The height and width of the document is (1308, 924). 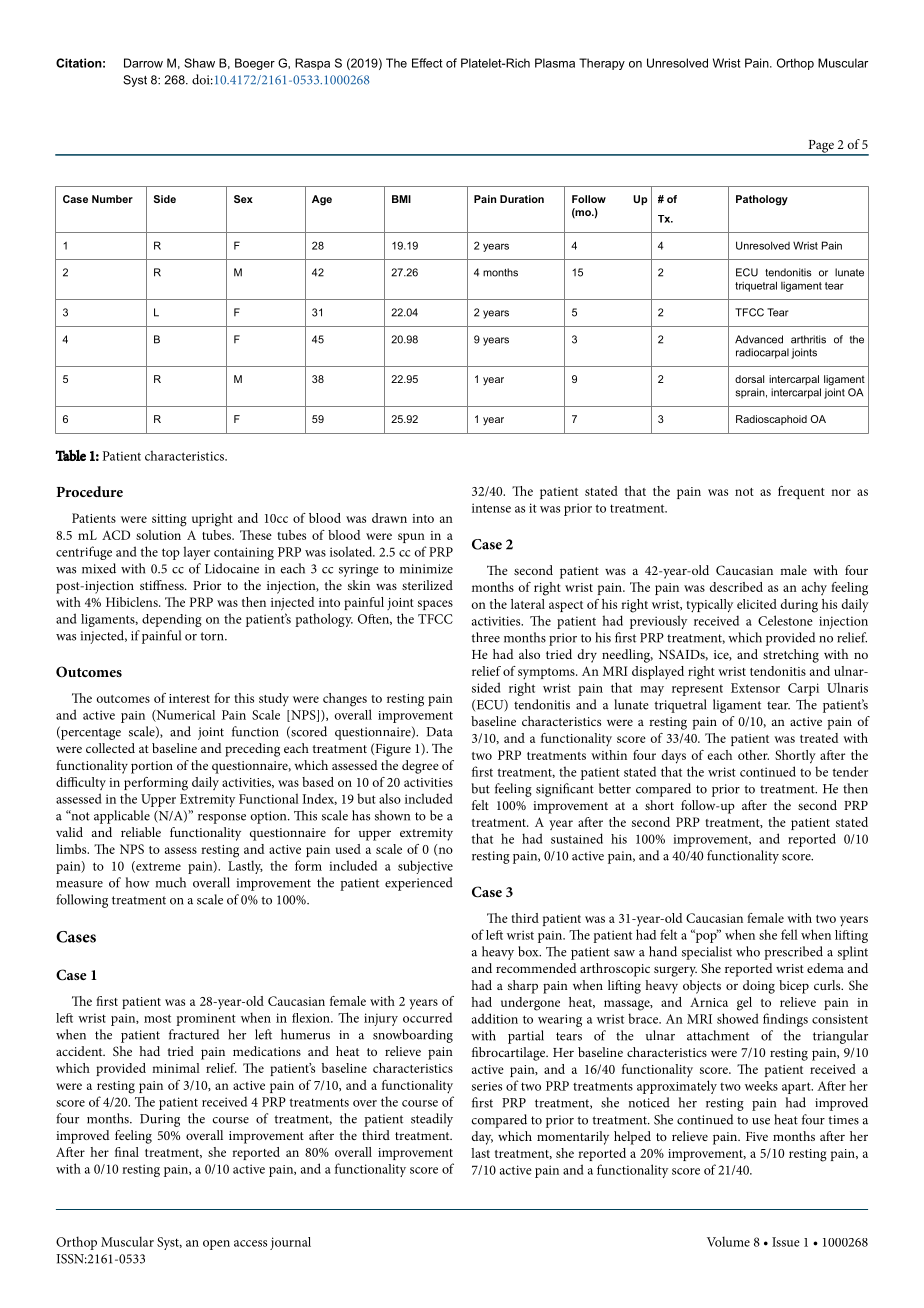 What do you see at coordinates (112, 199) in the document?
I see `Number` at bounding box center [112, 199].
